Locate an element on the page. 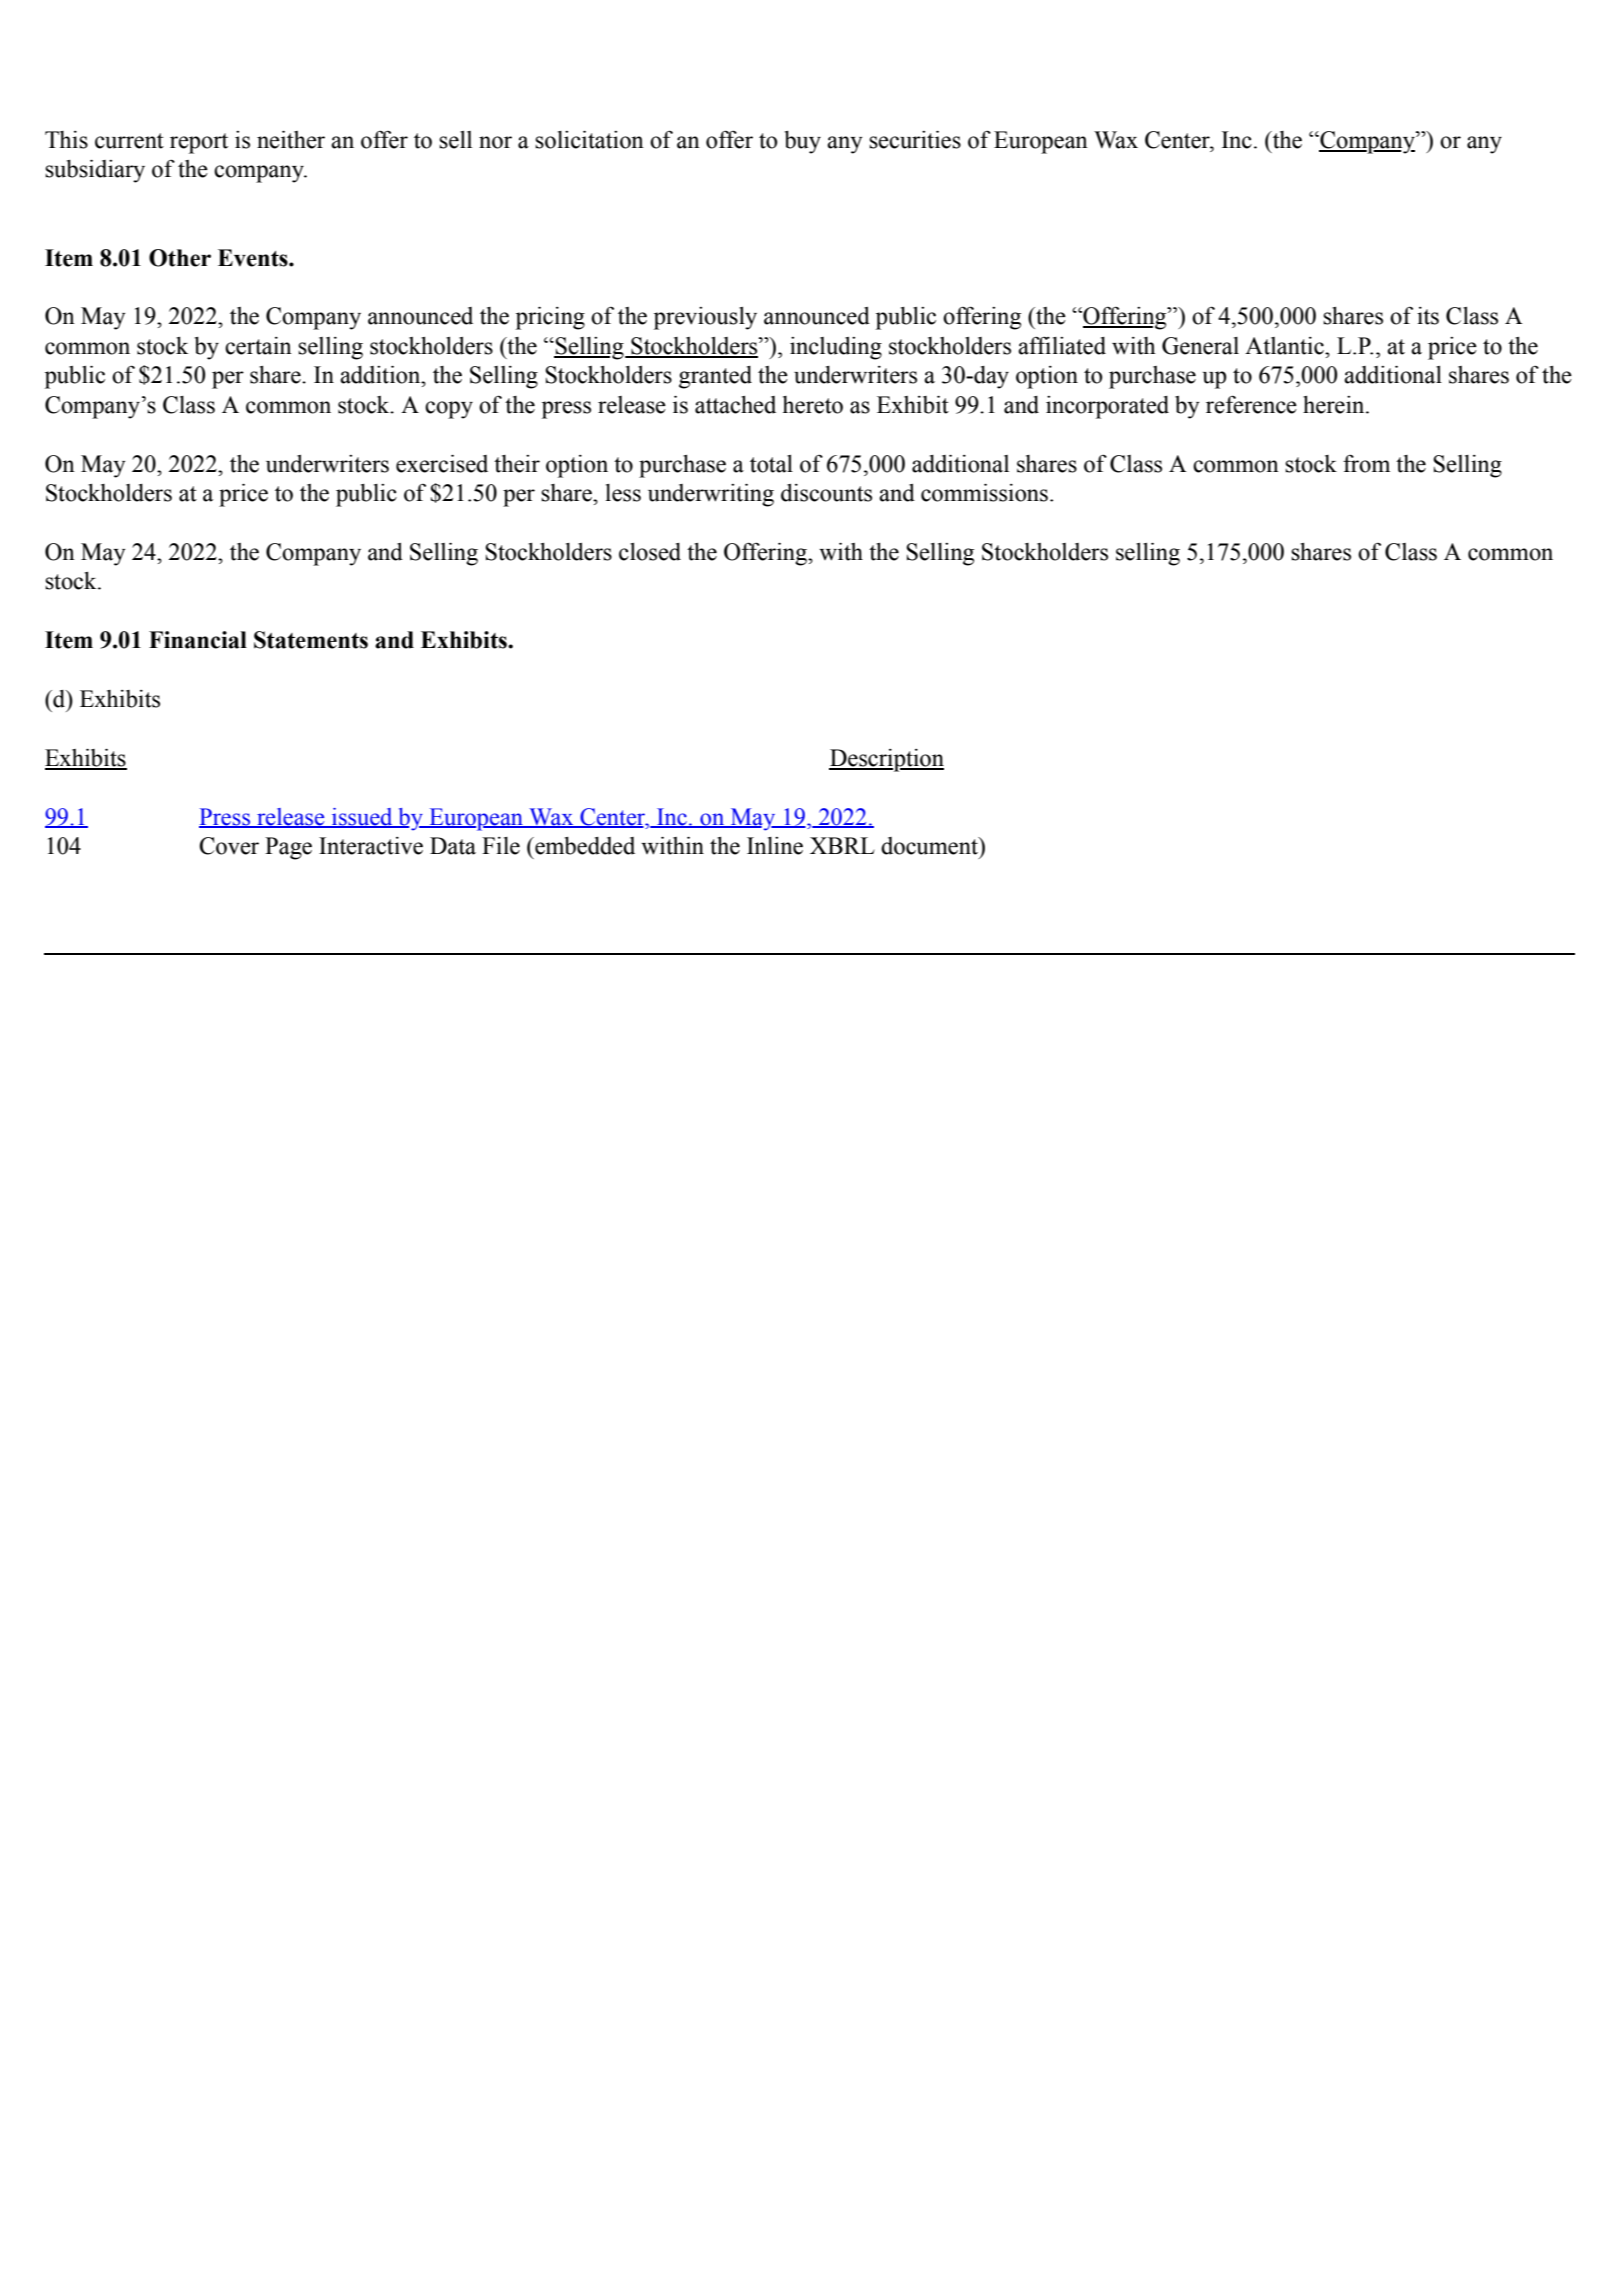  Inline is located at coordinates (775, 846).
